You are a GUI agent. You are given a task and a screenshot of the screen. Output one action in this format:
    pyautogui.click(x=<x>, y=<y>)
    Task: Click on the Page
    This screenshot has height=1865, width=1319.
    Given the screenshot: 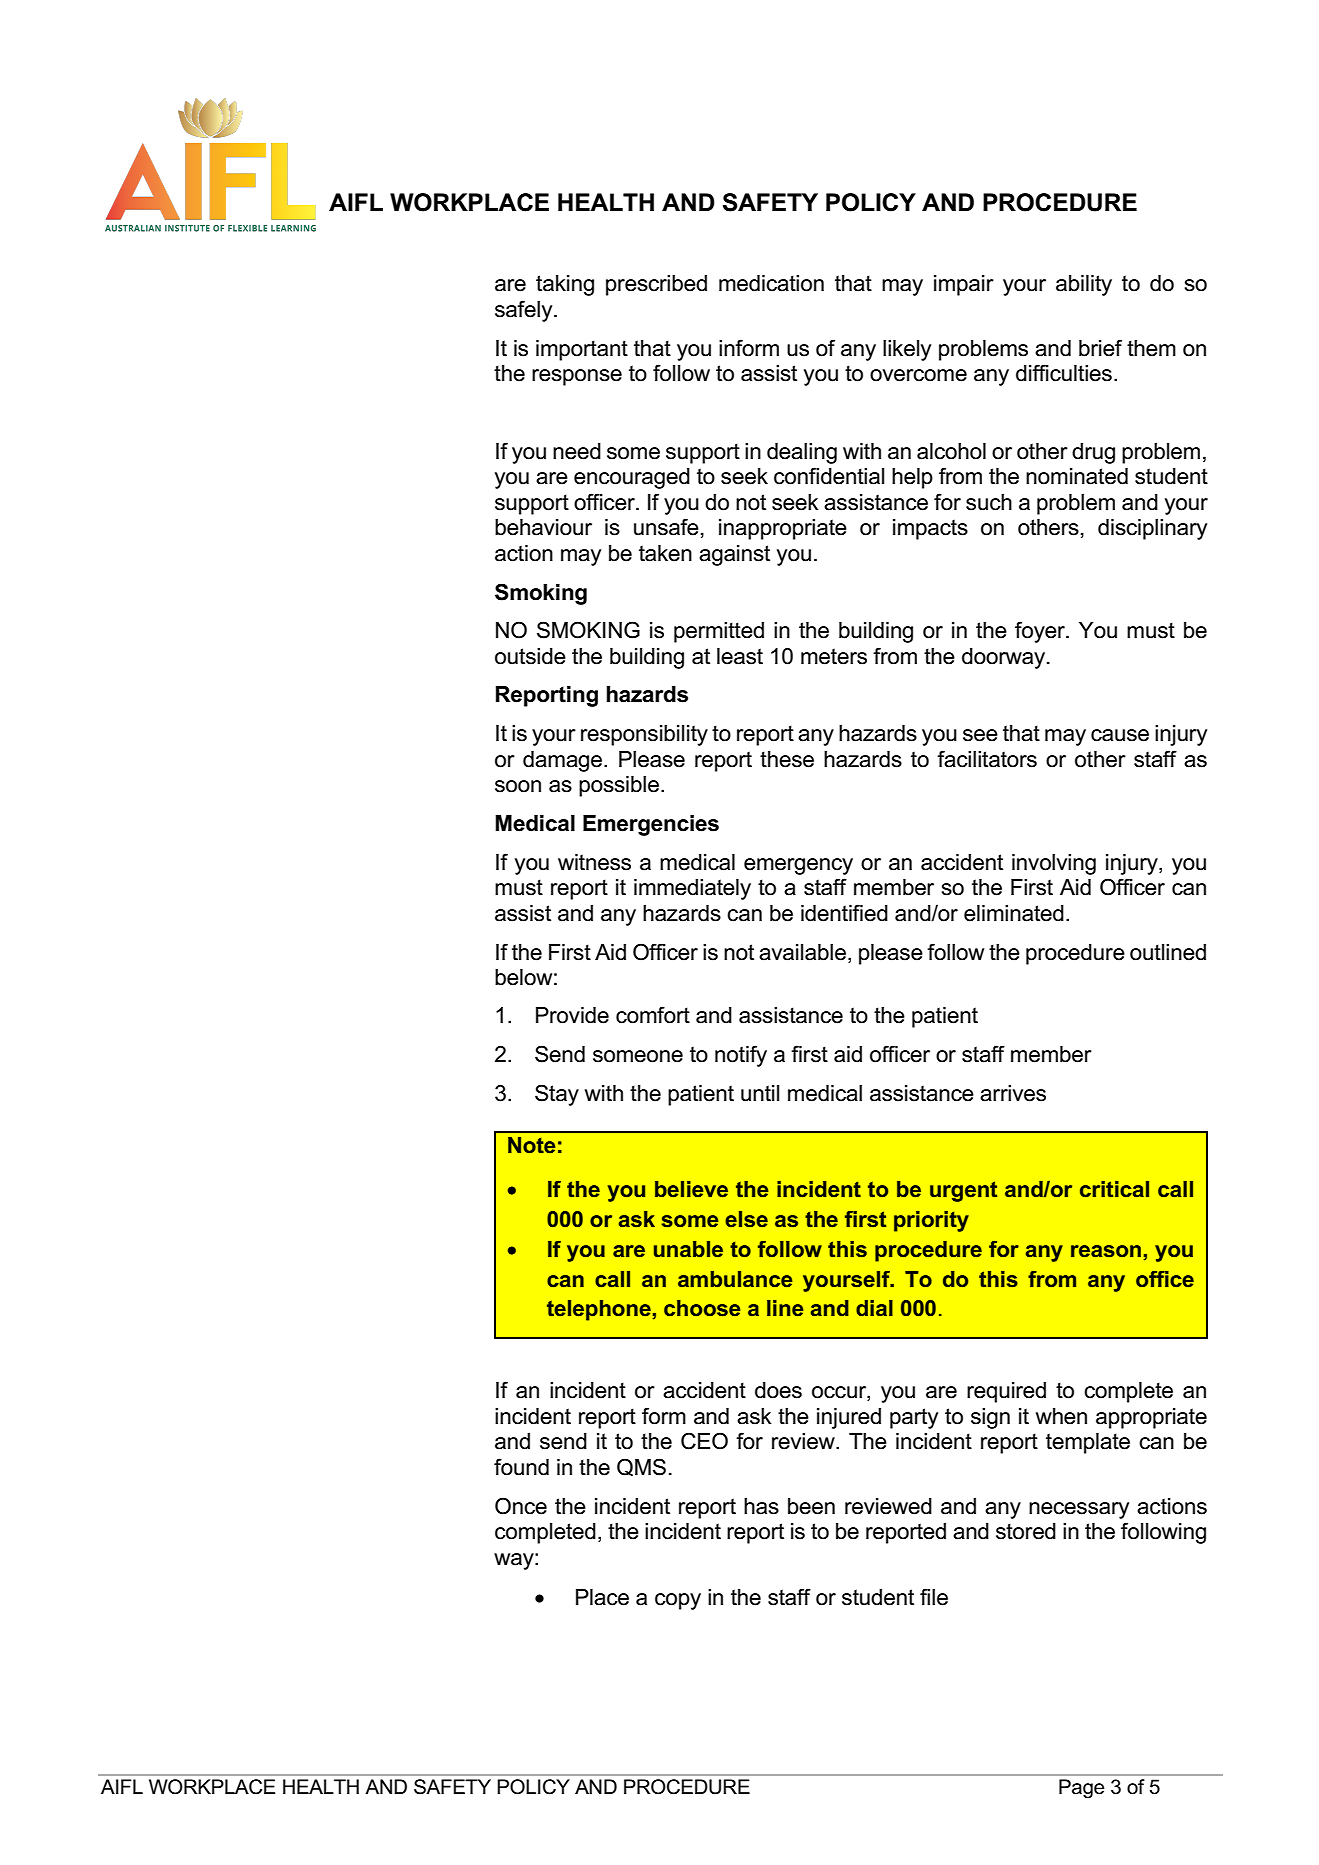 What is the action you would take?
    pyautogui.click(x=1081, y=1789)
